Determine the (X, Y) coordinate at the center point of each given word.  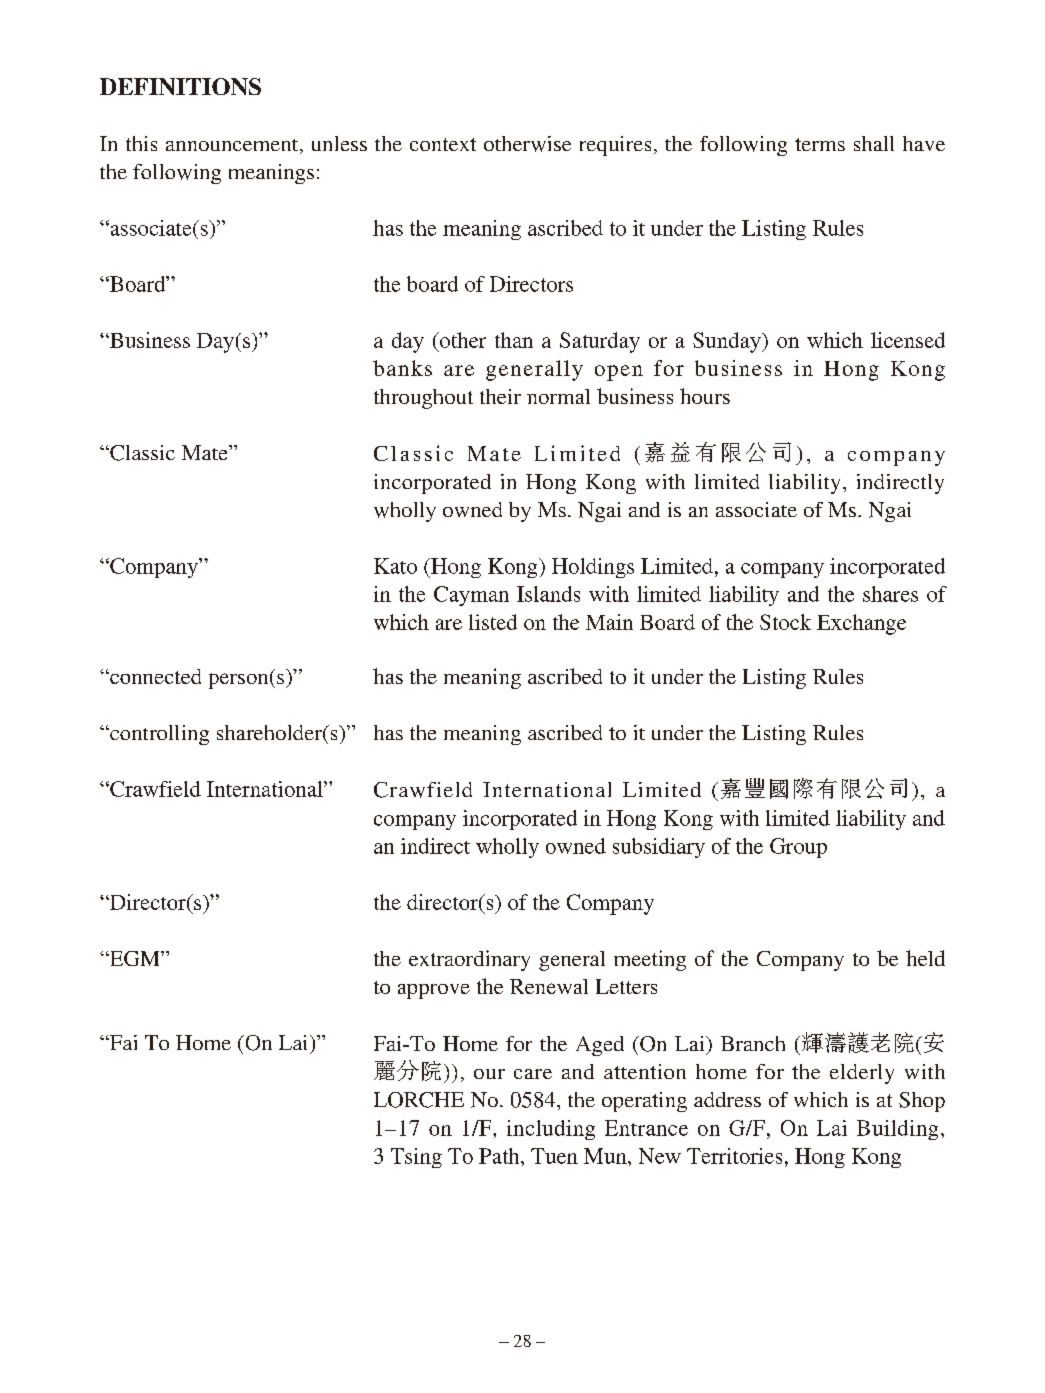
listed (493, 622)
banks (402, 368)
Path (500, 1156)
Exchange (861, 624)
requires (615, 146)
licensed (908, 340)
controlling (158, 735)
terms (820, 144)
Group (798, 848)
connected (154, 676)
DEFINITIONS (180, 86)
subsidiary (659, 848)
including (551, 1130)
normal (558, 396)
